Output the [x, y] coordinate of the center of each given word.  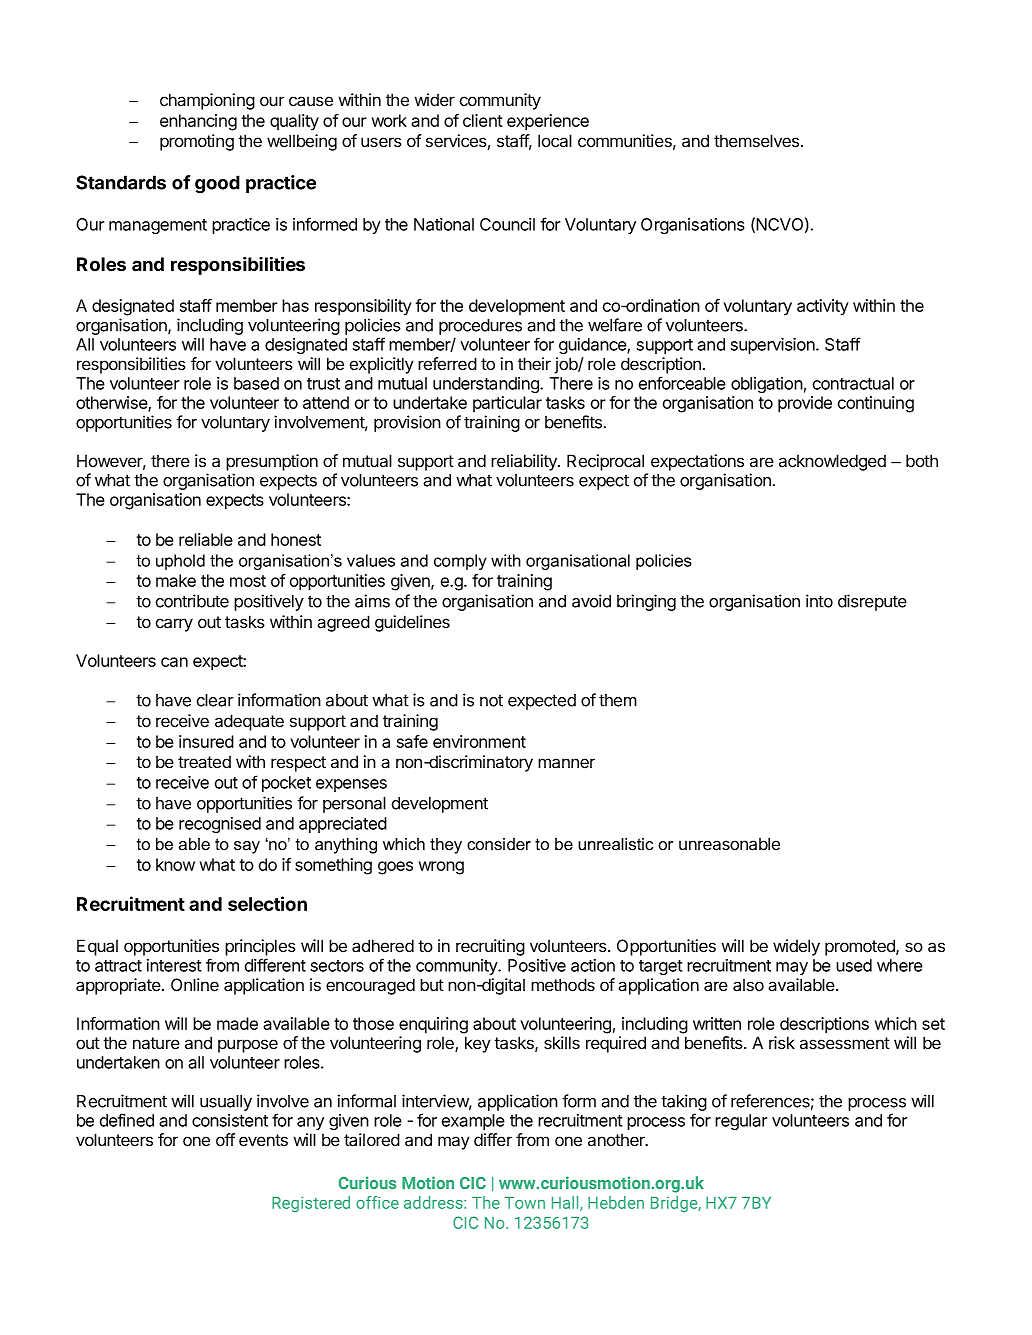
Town [525, 1203]
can [174, 662]
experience [548, 122]
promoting [197, 142]
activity [823, 307]
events [263, 1140]
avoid [591, 601]
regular [741, 1122]
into [819, 601]
